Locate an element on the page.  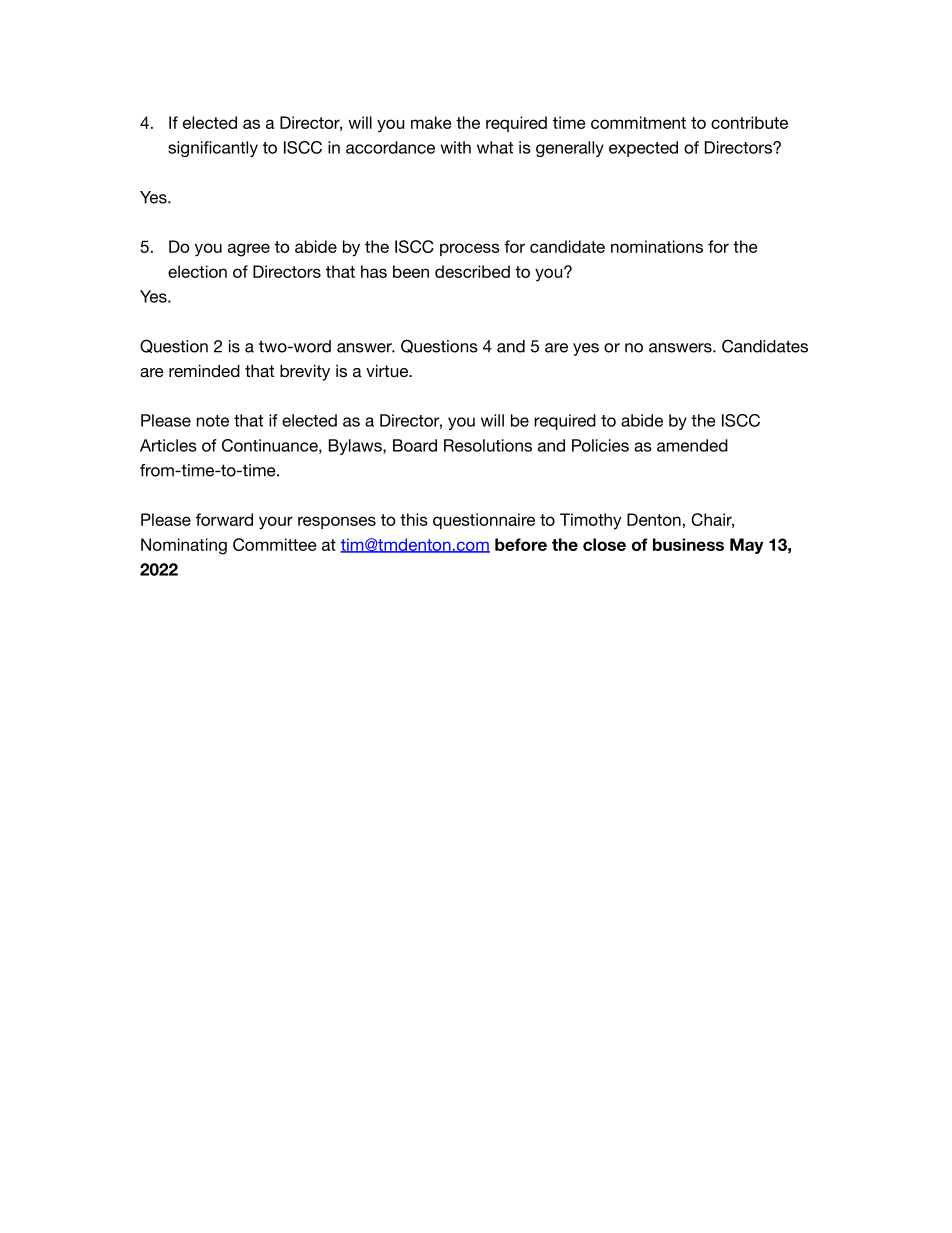
forward is located at coordinates (224, 519).
